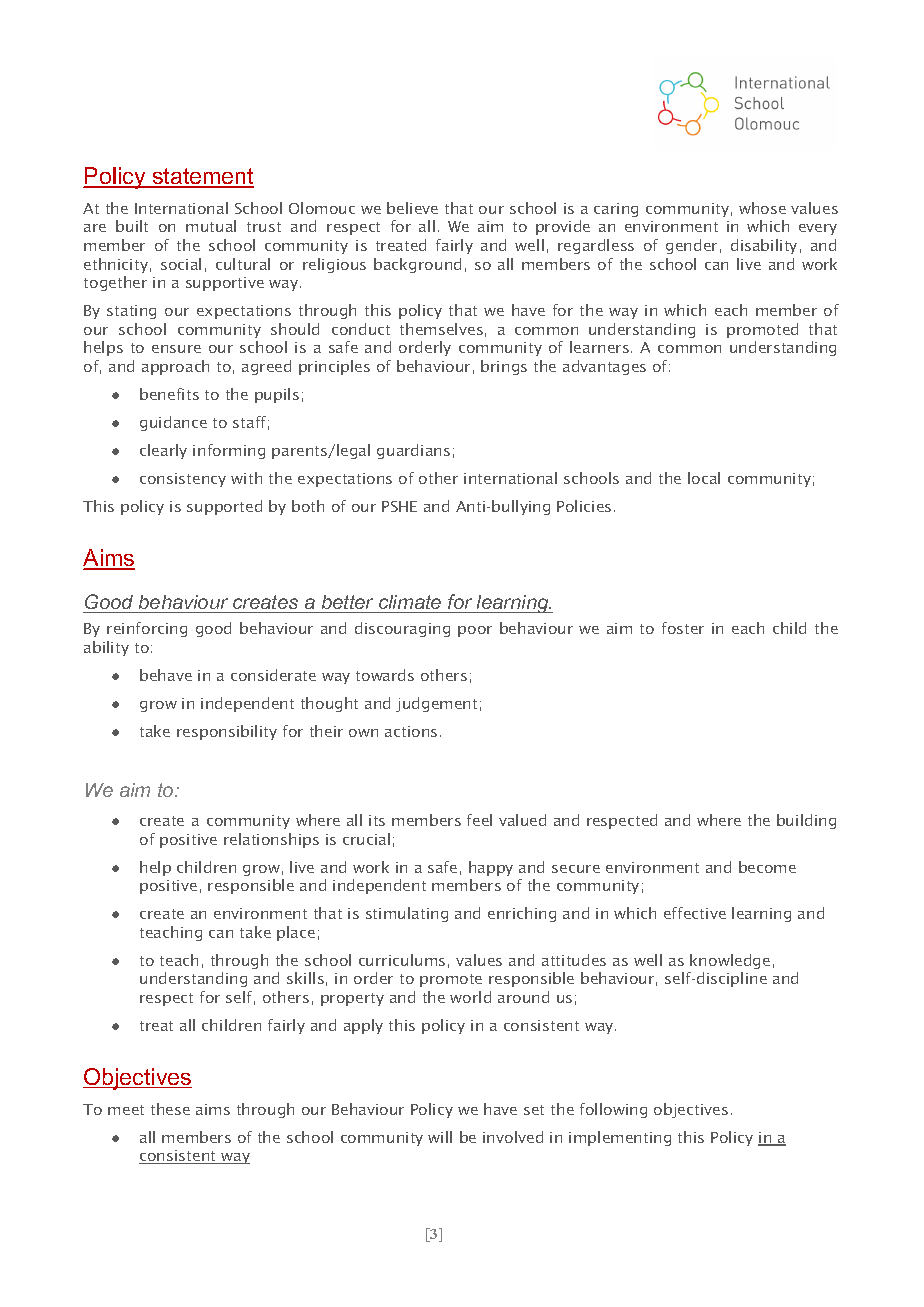  I want to click on relationships, so click(271, 840).
